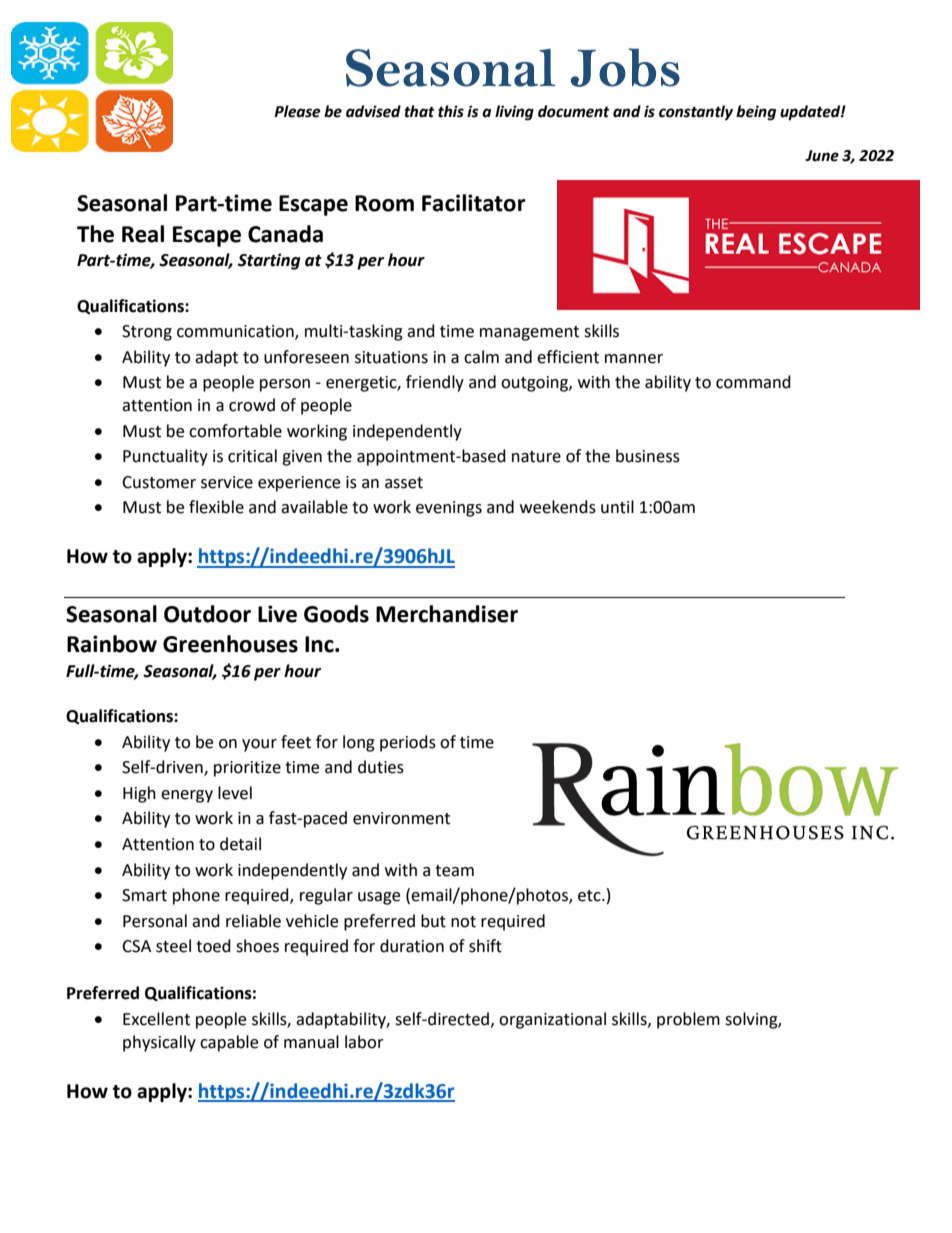 This screenshot has height=1233, width=952. What do you see at coordinates (297, 111) in the screenshot?
I see `Please` at bounding box center [297, 111].
